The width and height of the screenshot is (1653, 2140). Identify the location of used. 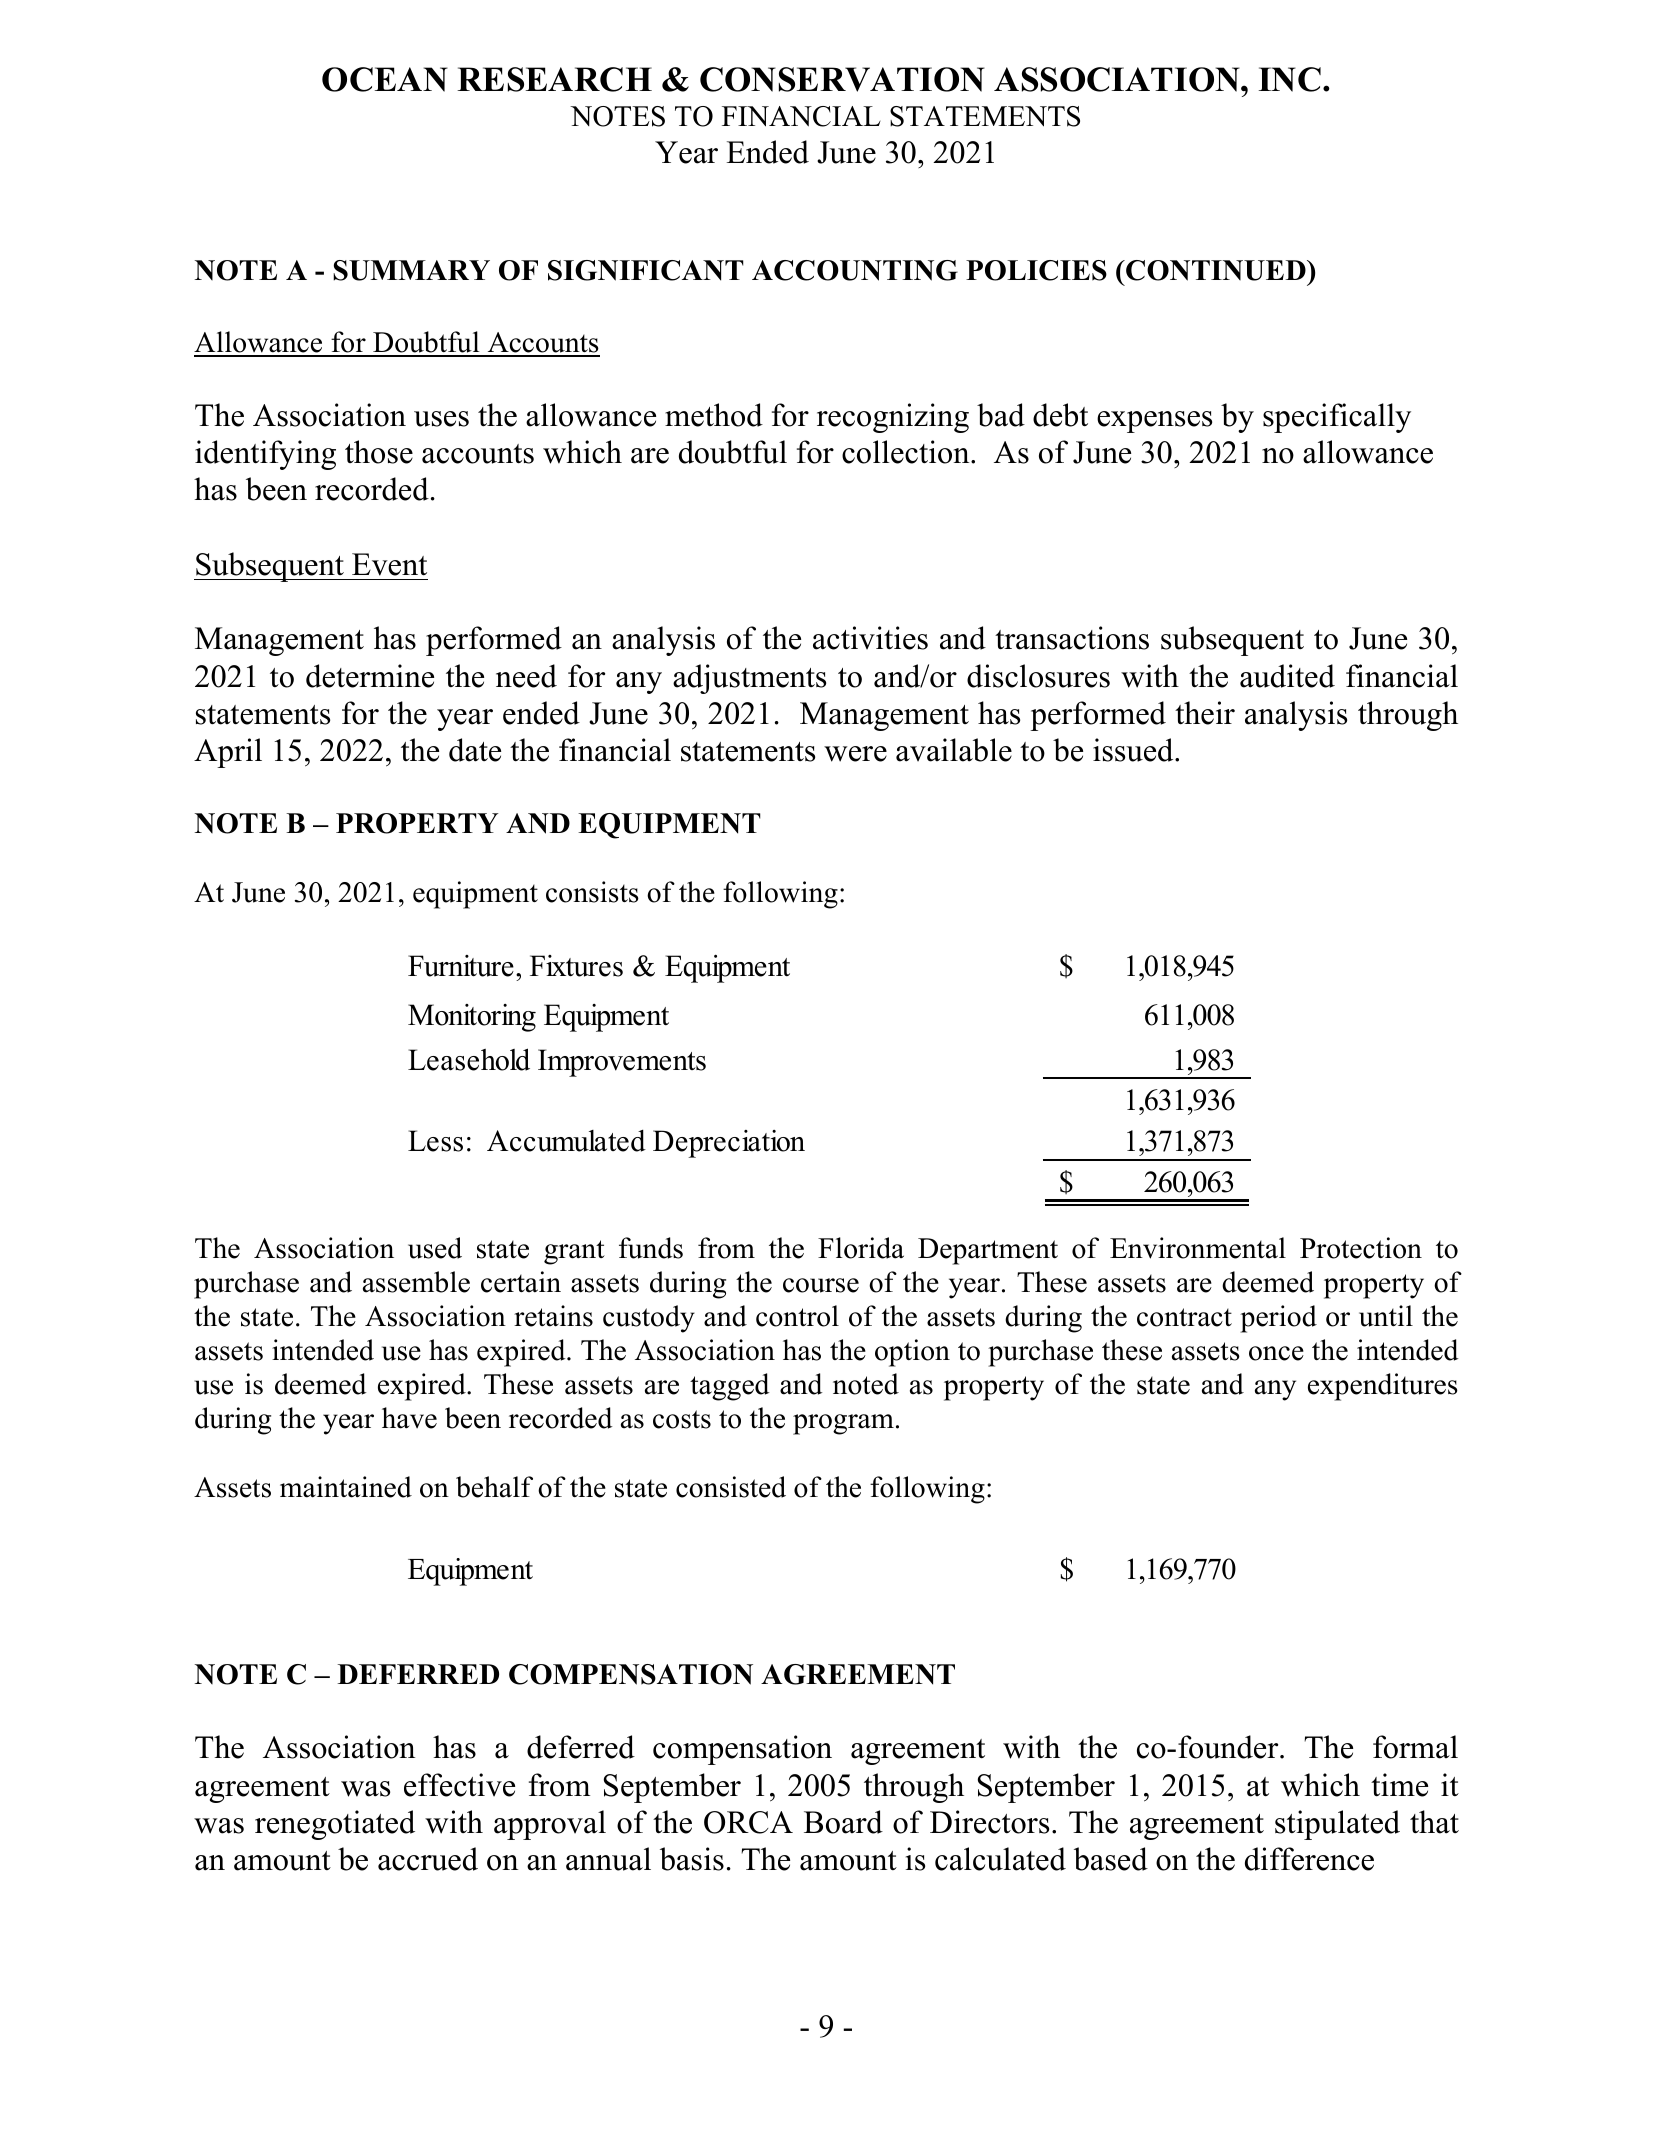
(435, 1248).
